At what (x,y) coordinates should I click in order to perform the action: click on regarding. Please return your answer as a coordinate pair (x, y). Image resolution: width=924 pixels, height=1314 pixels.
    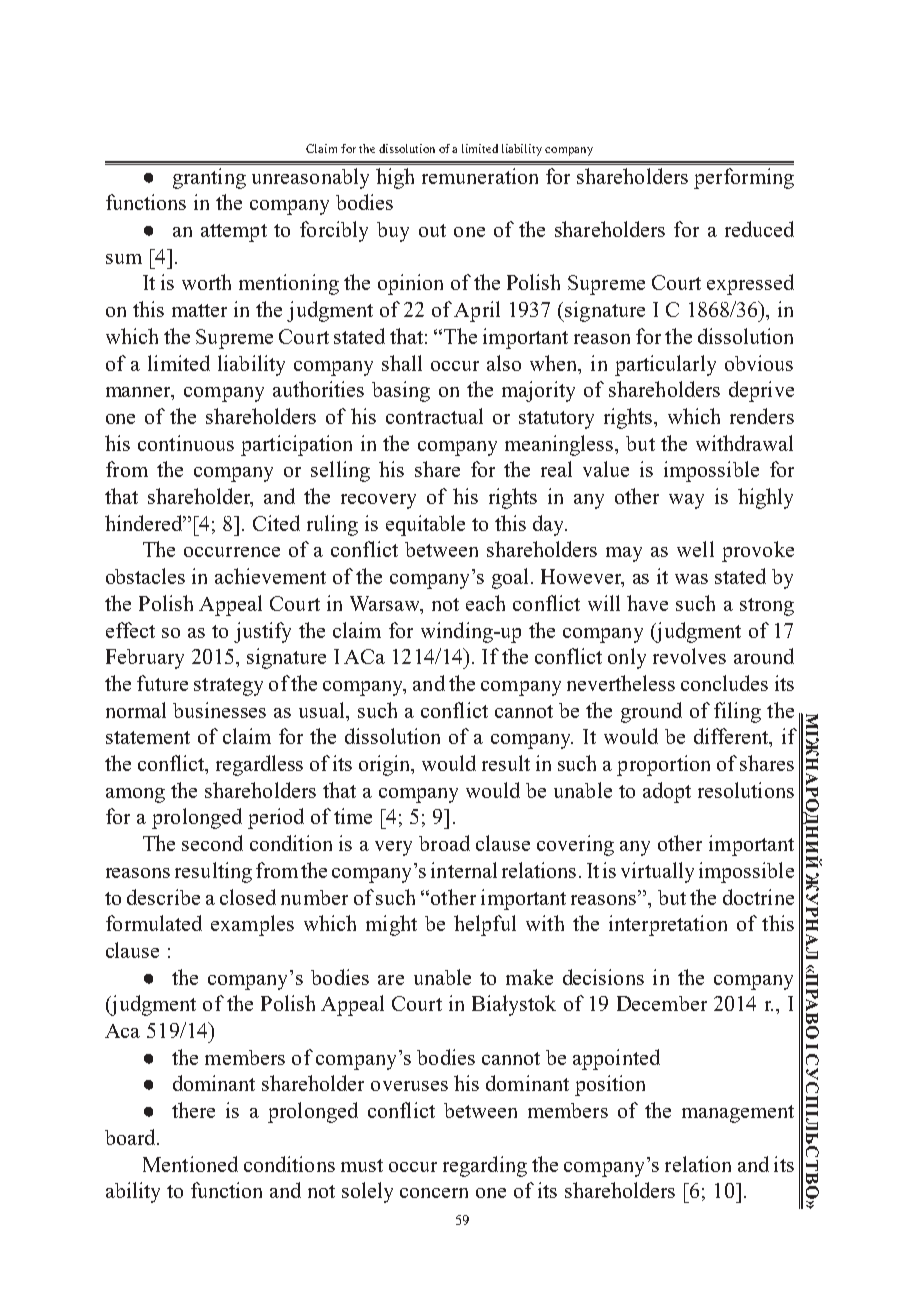
    Looking at the image, I should click on (485, 1166).
